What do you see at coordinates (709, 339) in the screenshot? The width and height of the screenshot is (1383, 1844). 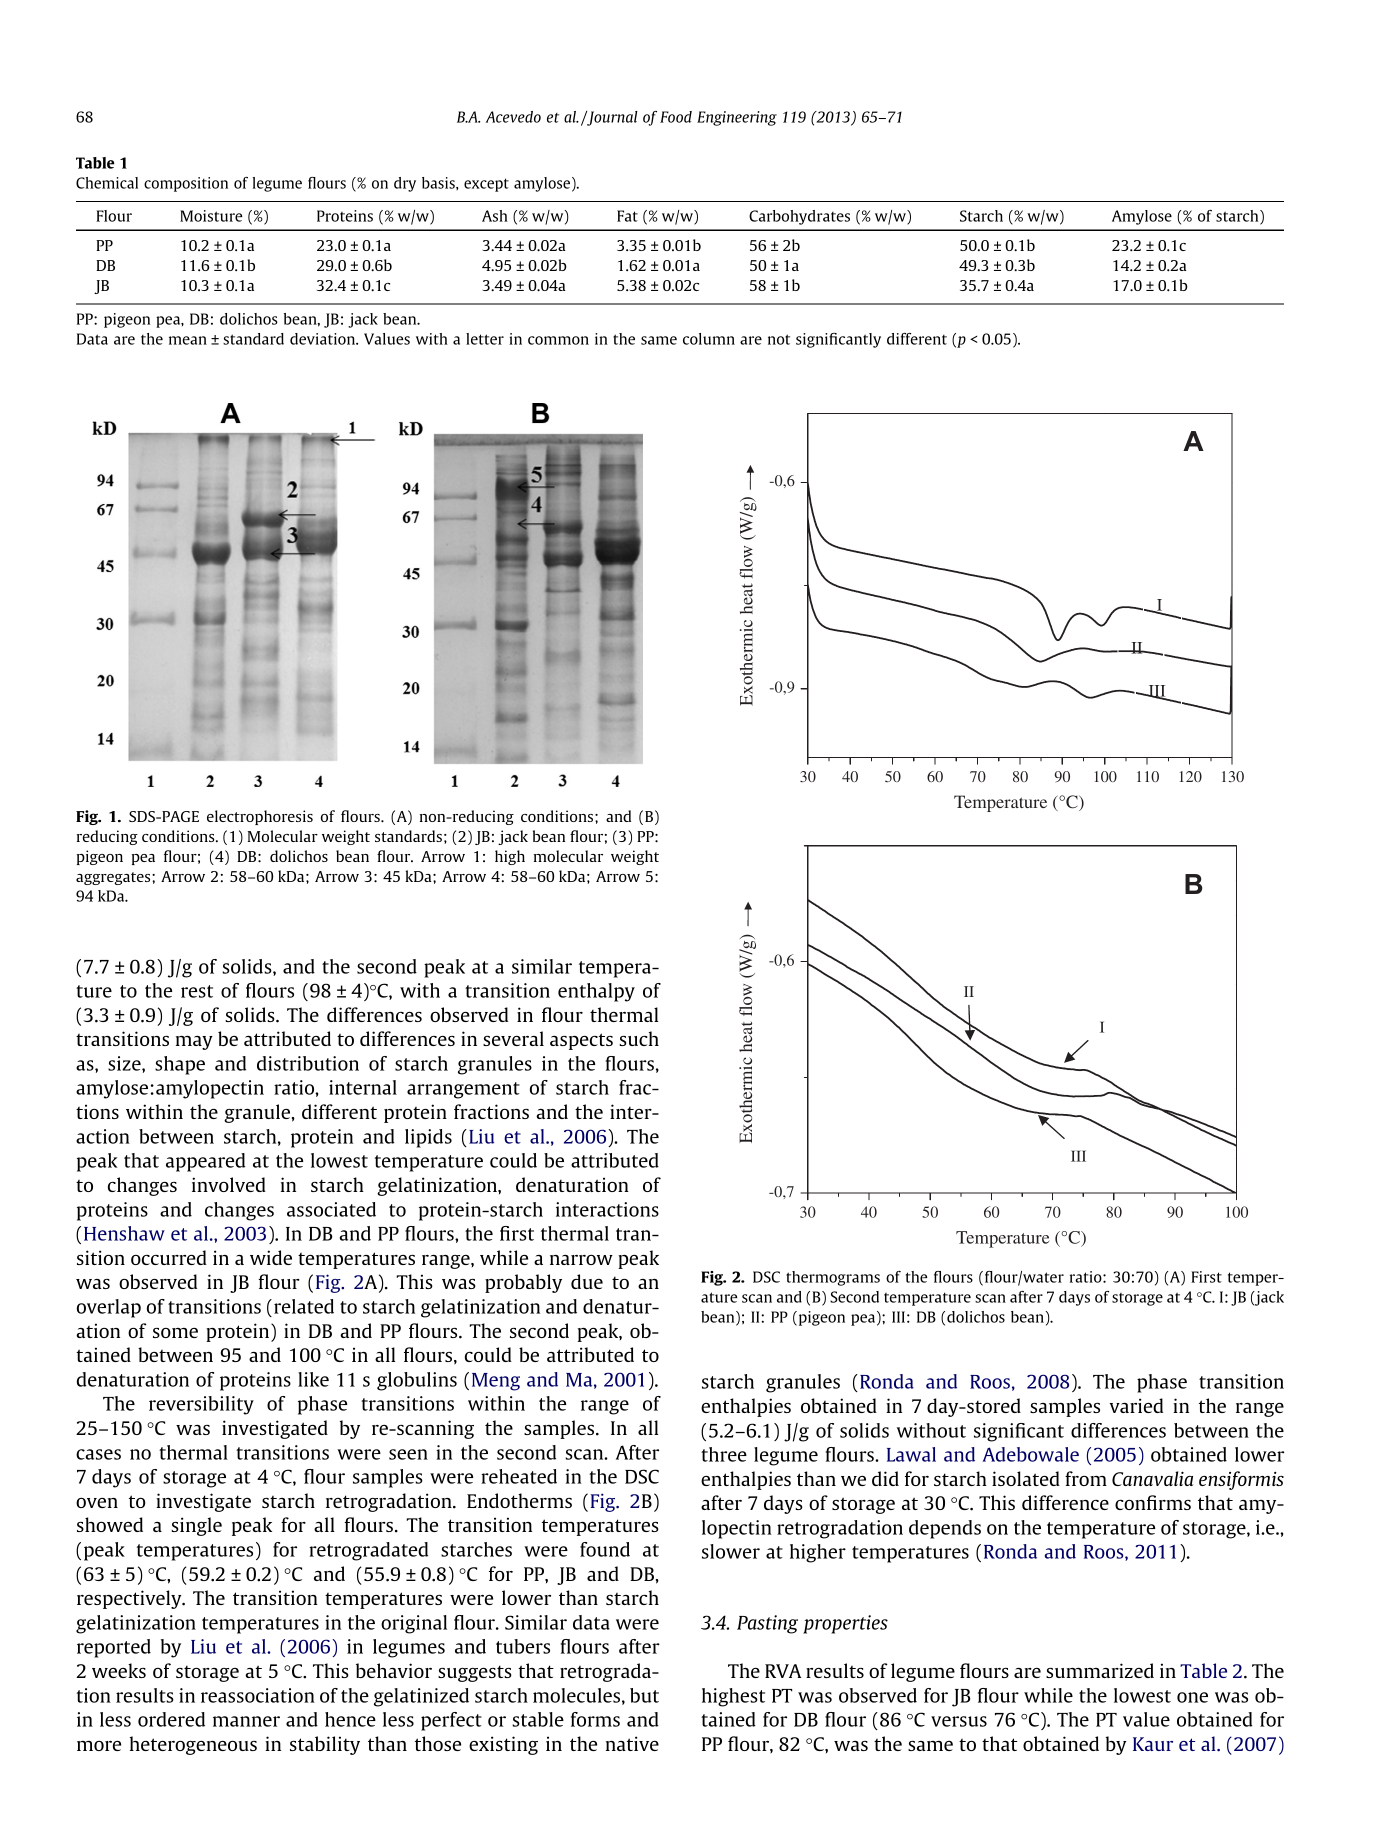 I see `column` at bounding box center [709, 339].
